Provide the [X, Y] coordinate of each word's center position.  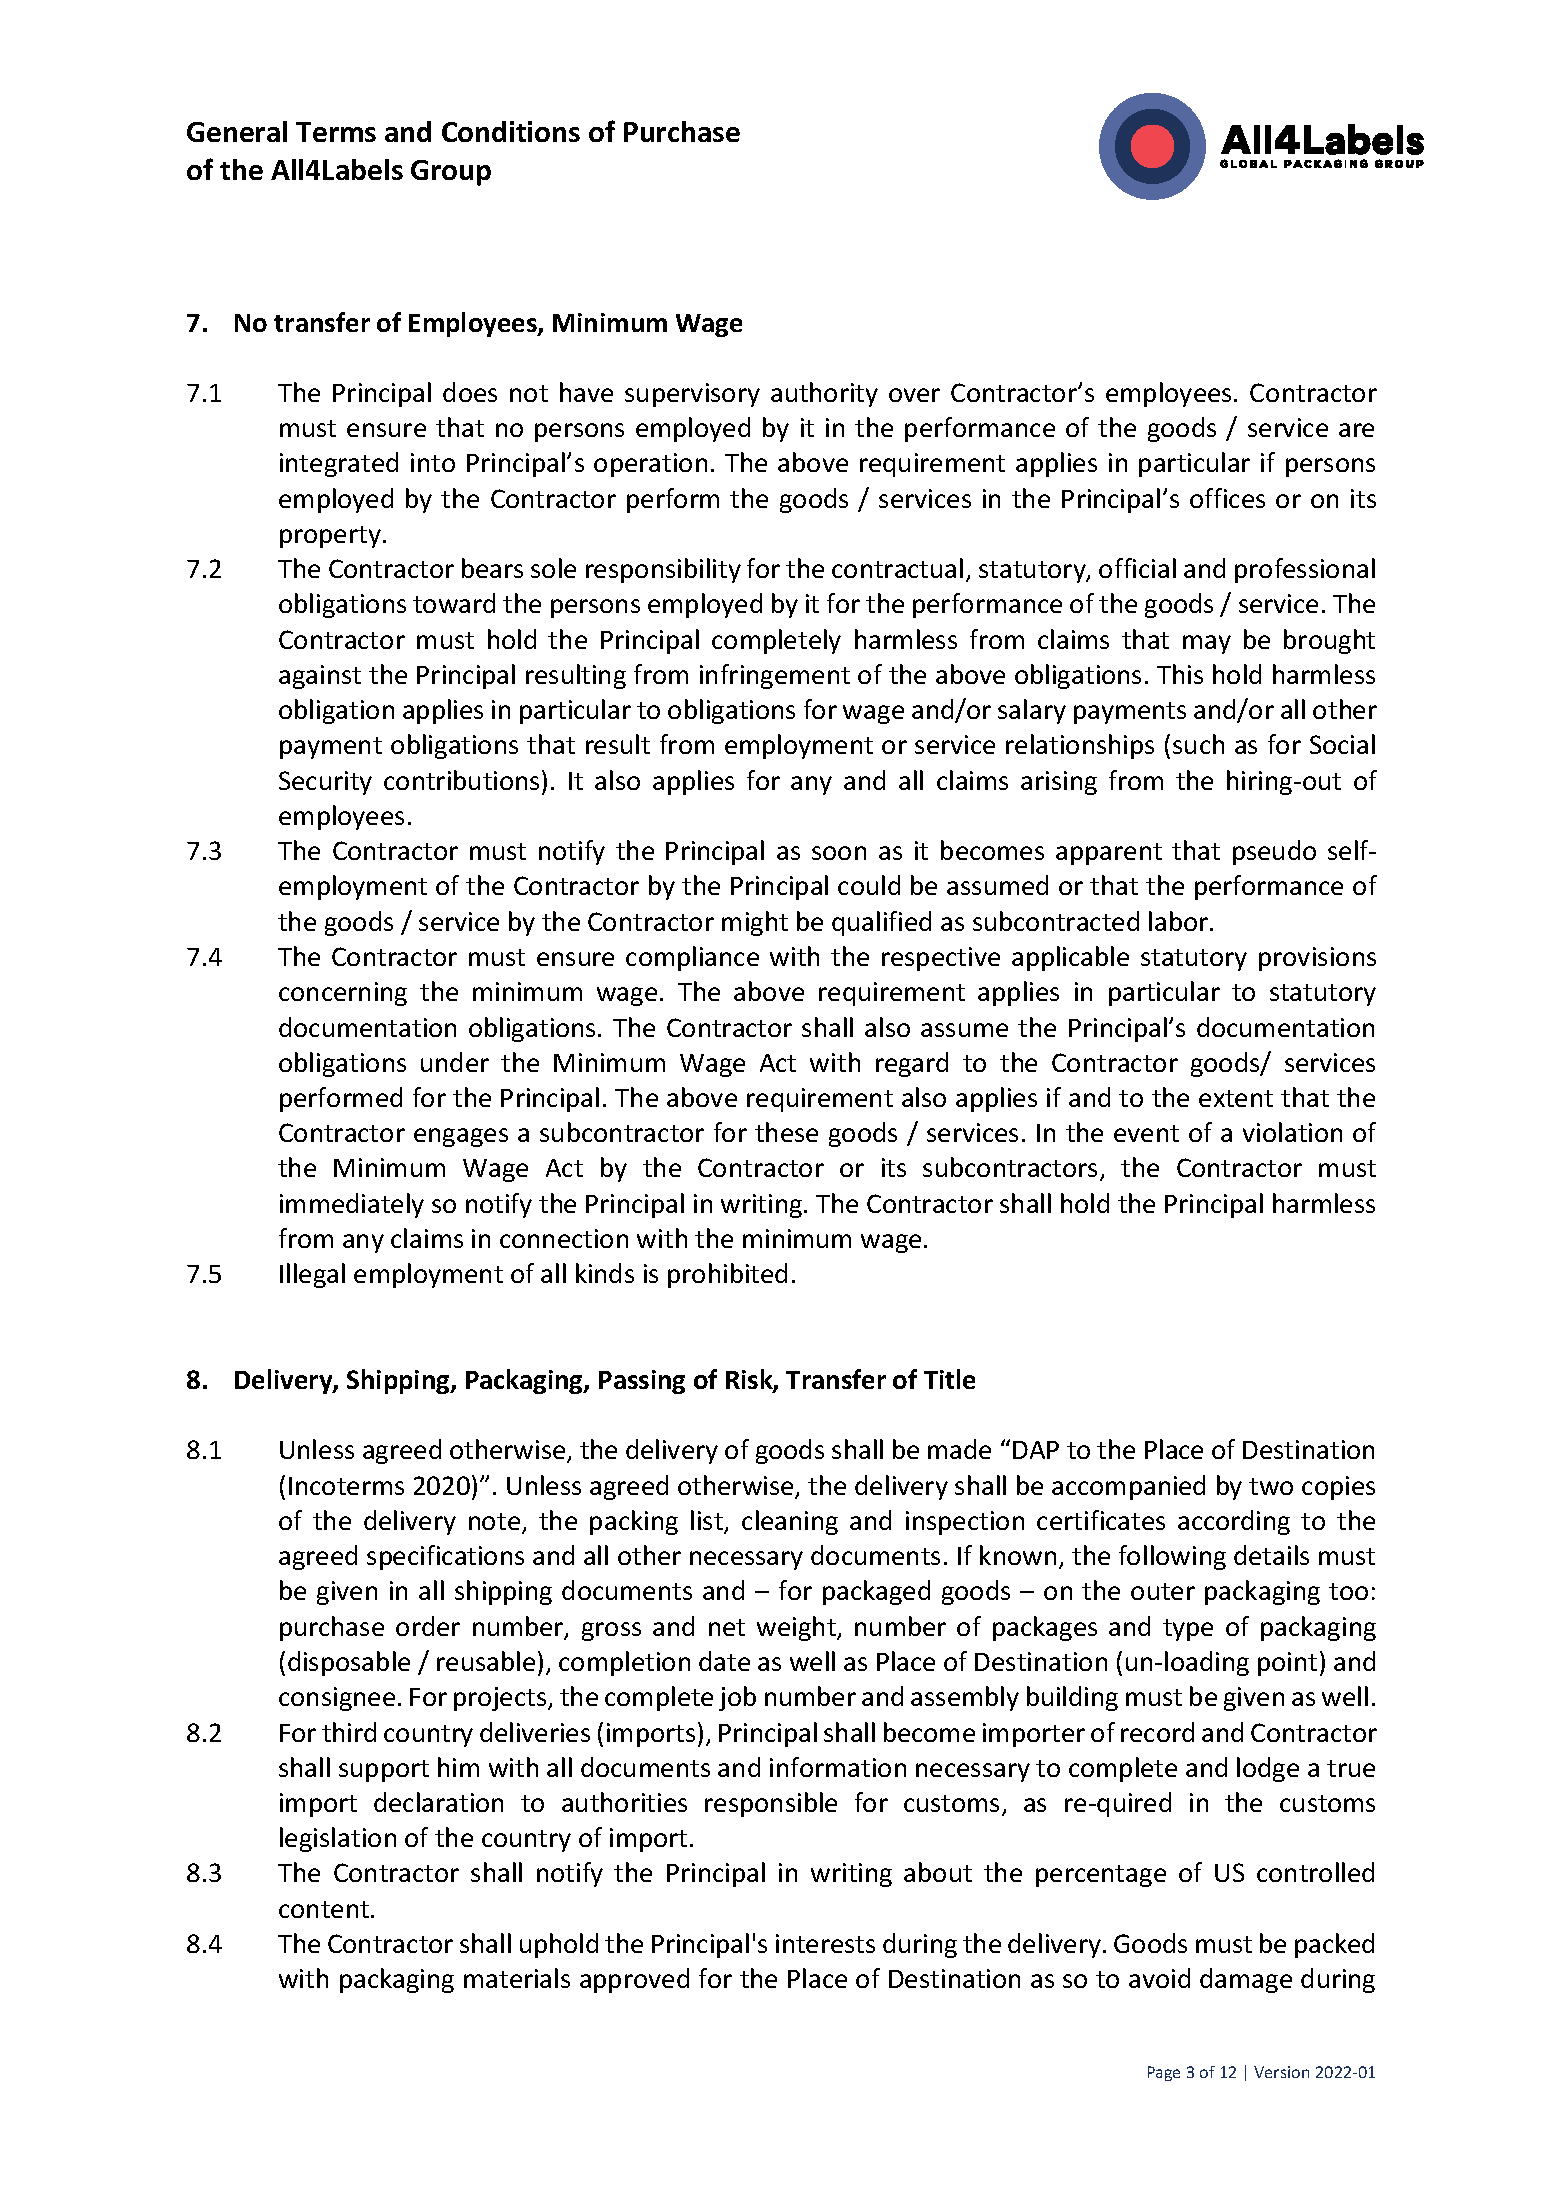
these [786, 1132]
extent [1236, 1098]
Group [451, 173]
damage [1246, 1980]
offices [1227, 498]
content [324, 1909]
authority [824, 394]
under [455, 1062]
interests [825, 1943]
